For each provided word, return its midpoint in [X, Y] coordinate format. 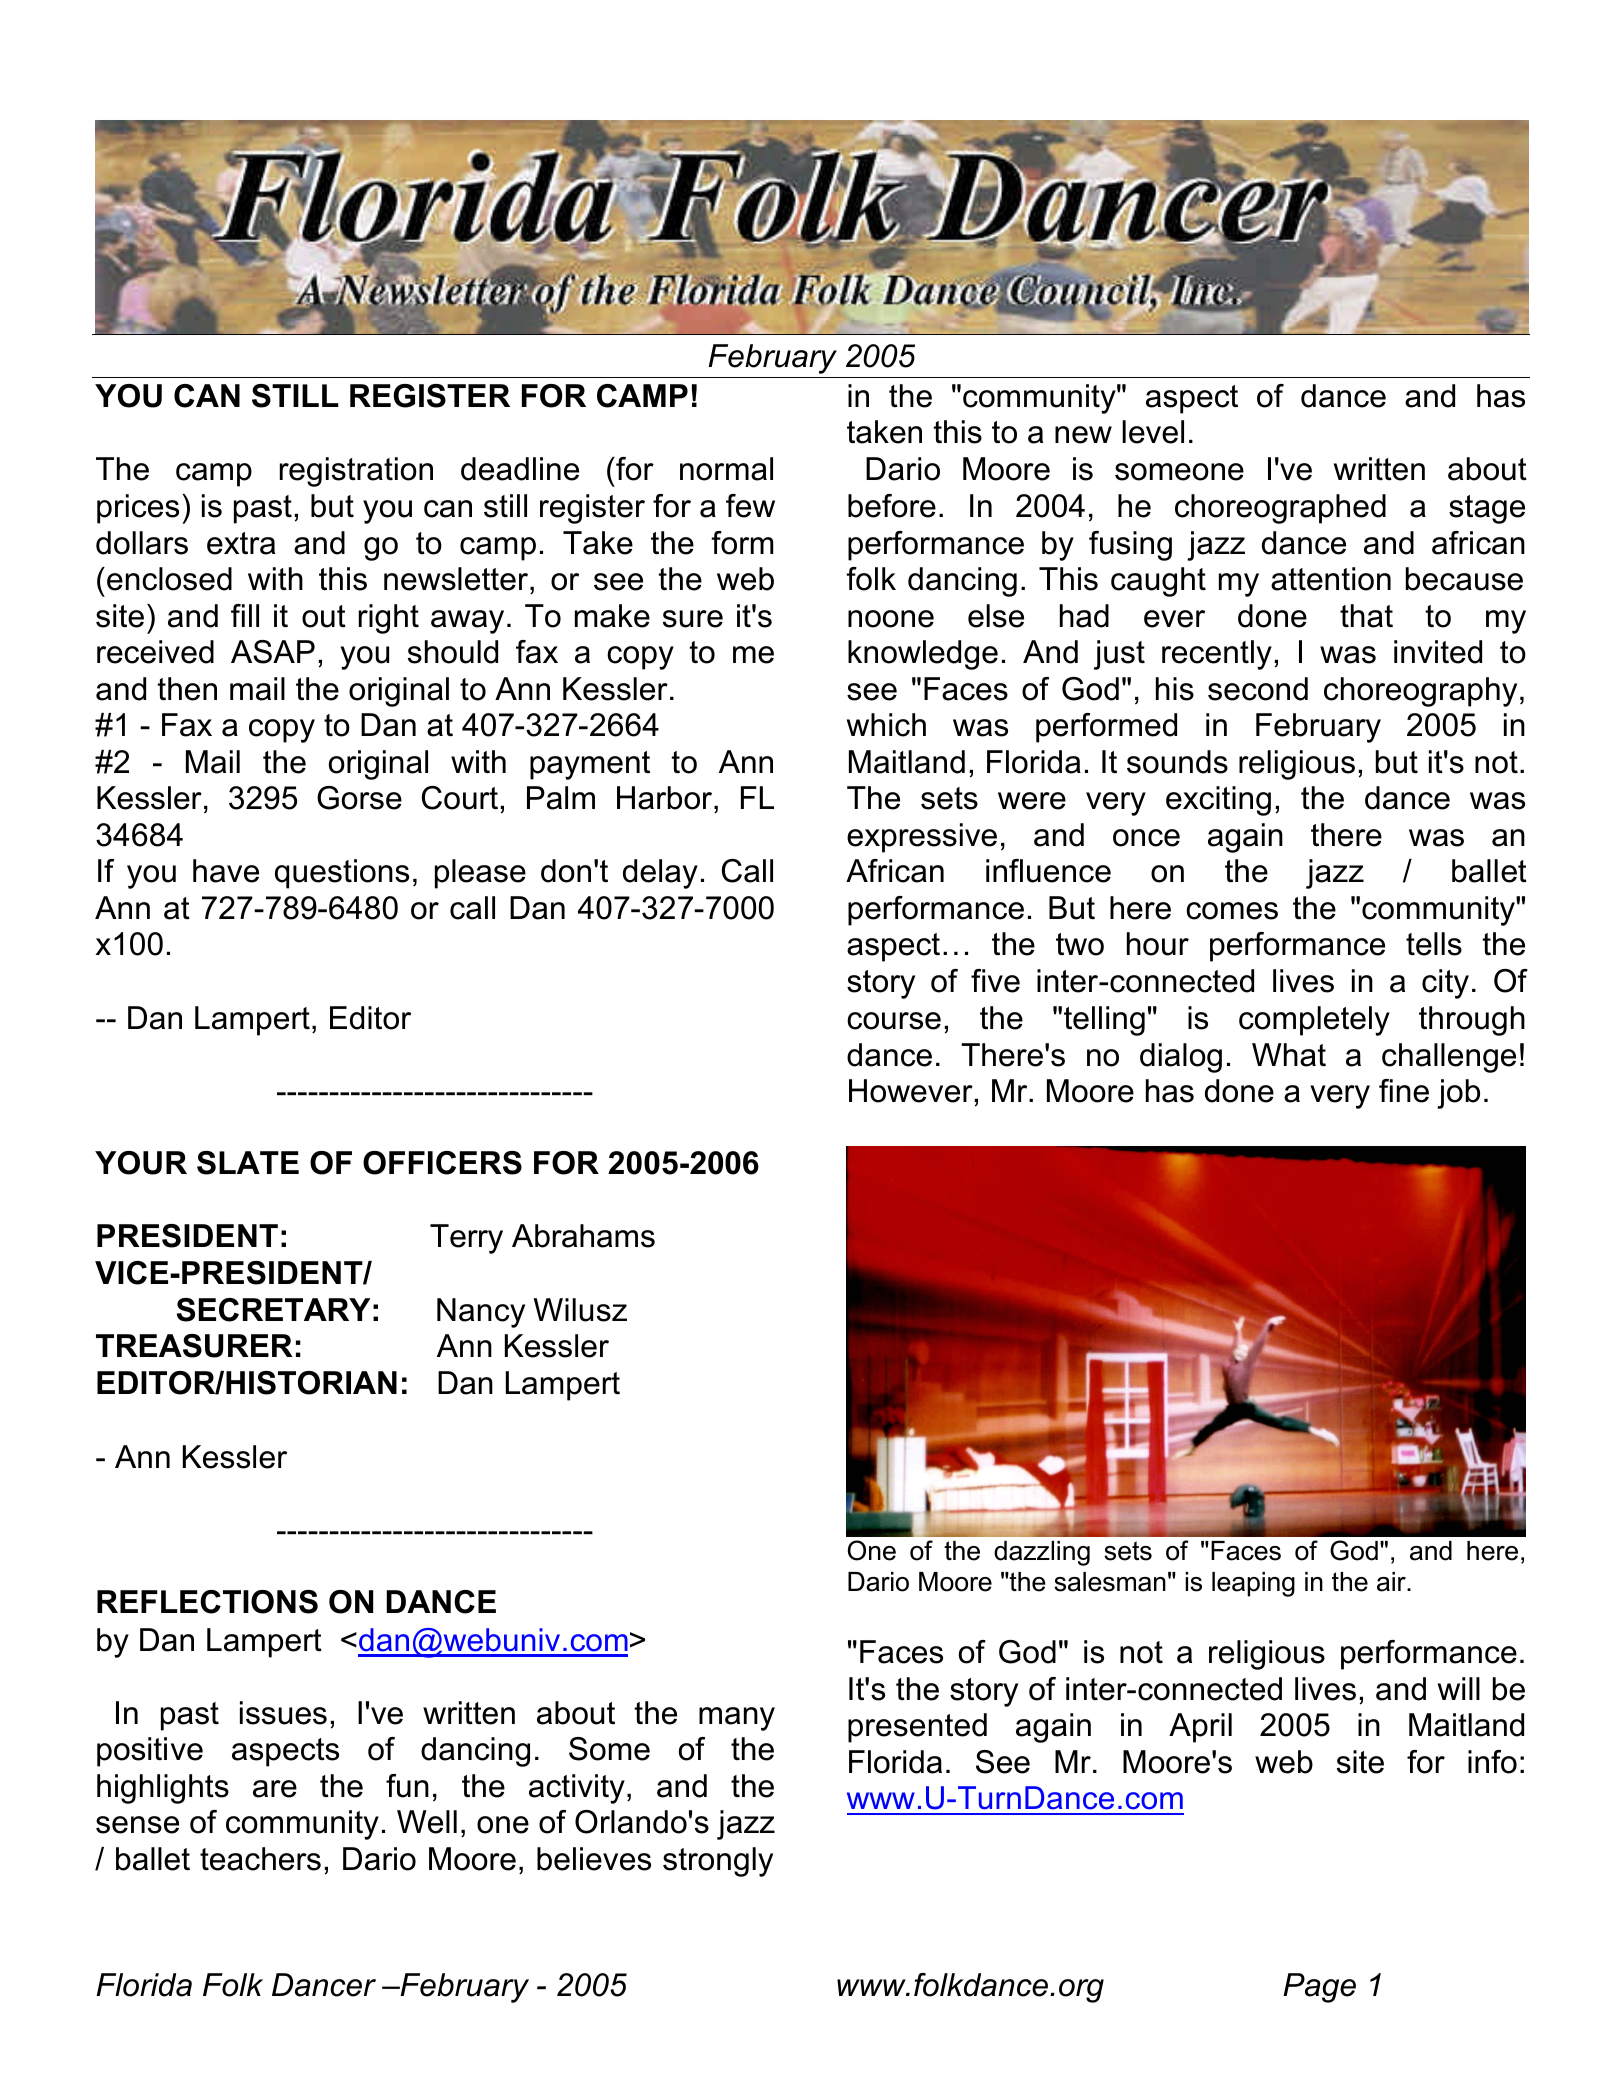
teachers [260, 1859]
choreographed [1280, 509]
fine [1404, 1091]
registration [356, 472]
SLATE [248, 1163]
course [894, 1021]
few [750, 506]
